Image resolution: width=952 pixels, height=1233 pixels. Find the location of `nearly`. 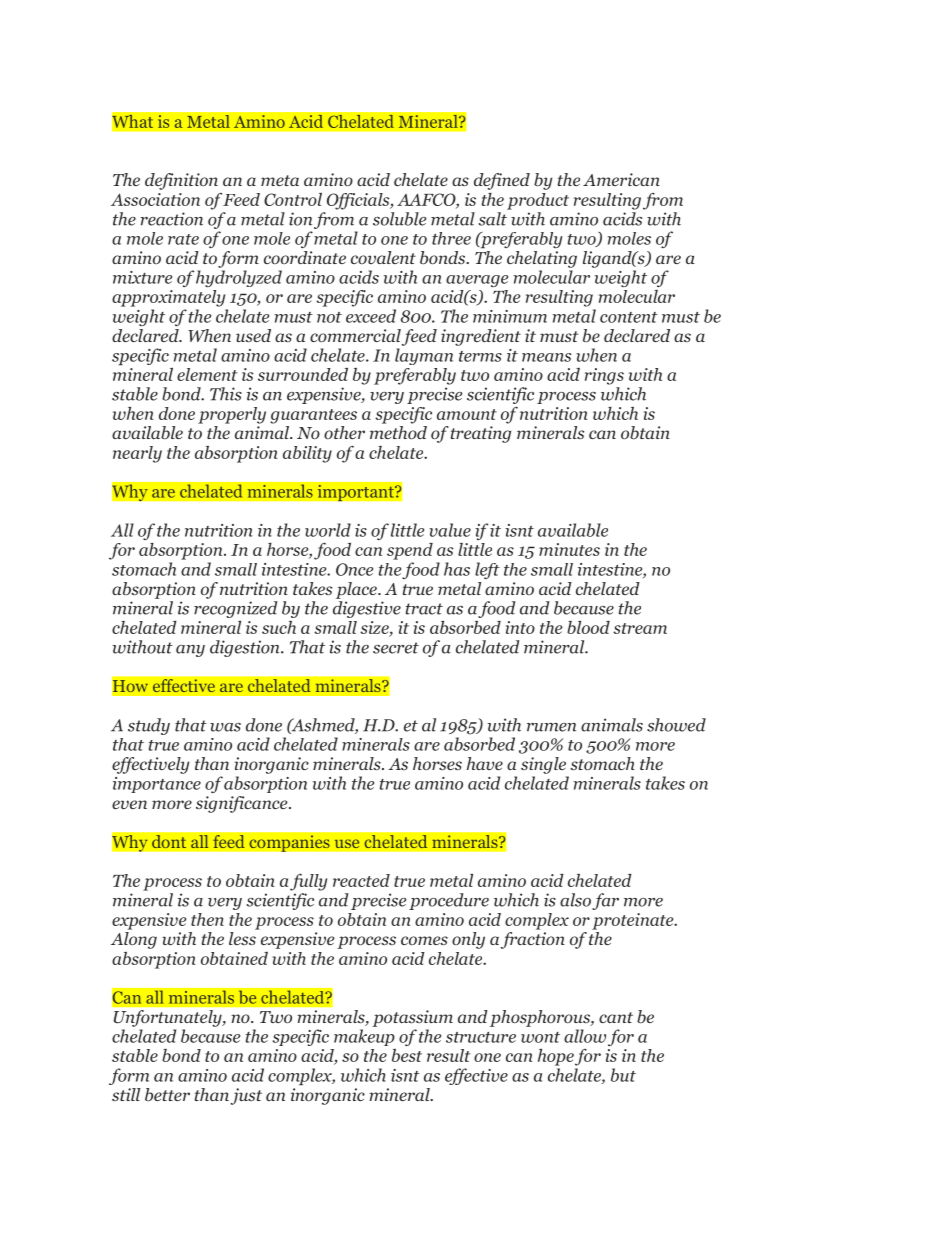

nearly is located at coordinates (137, 454).
